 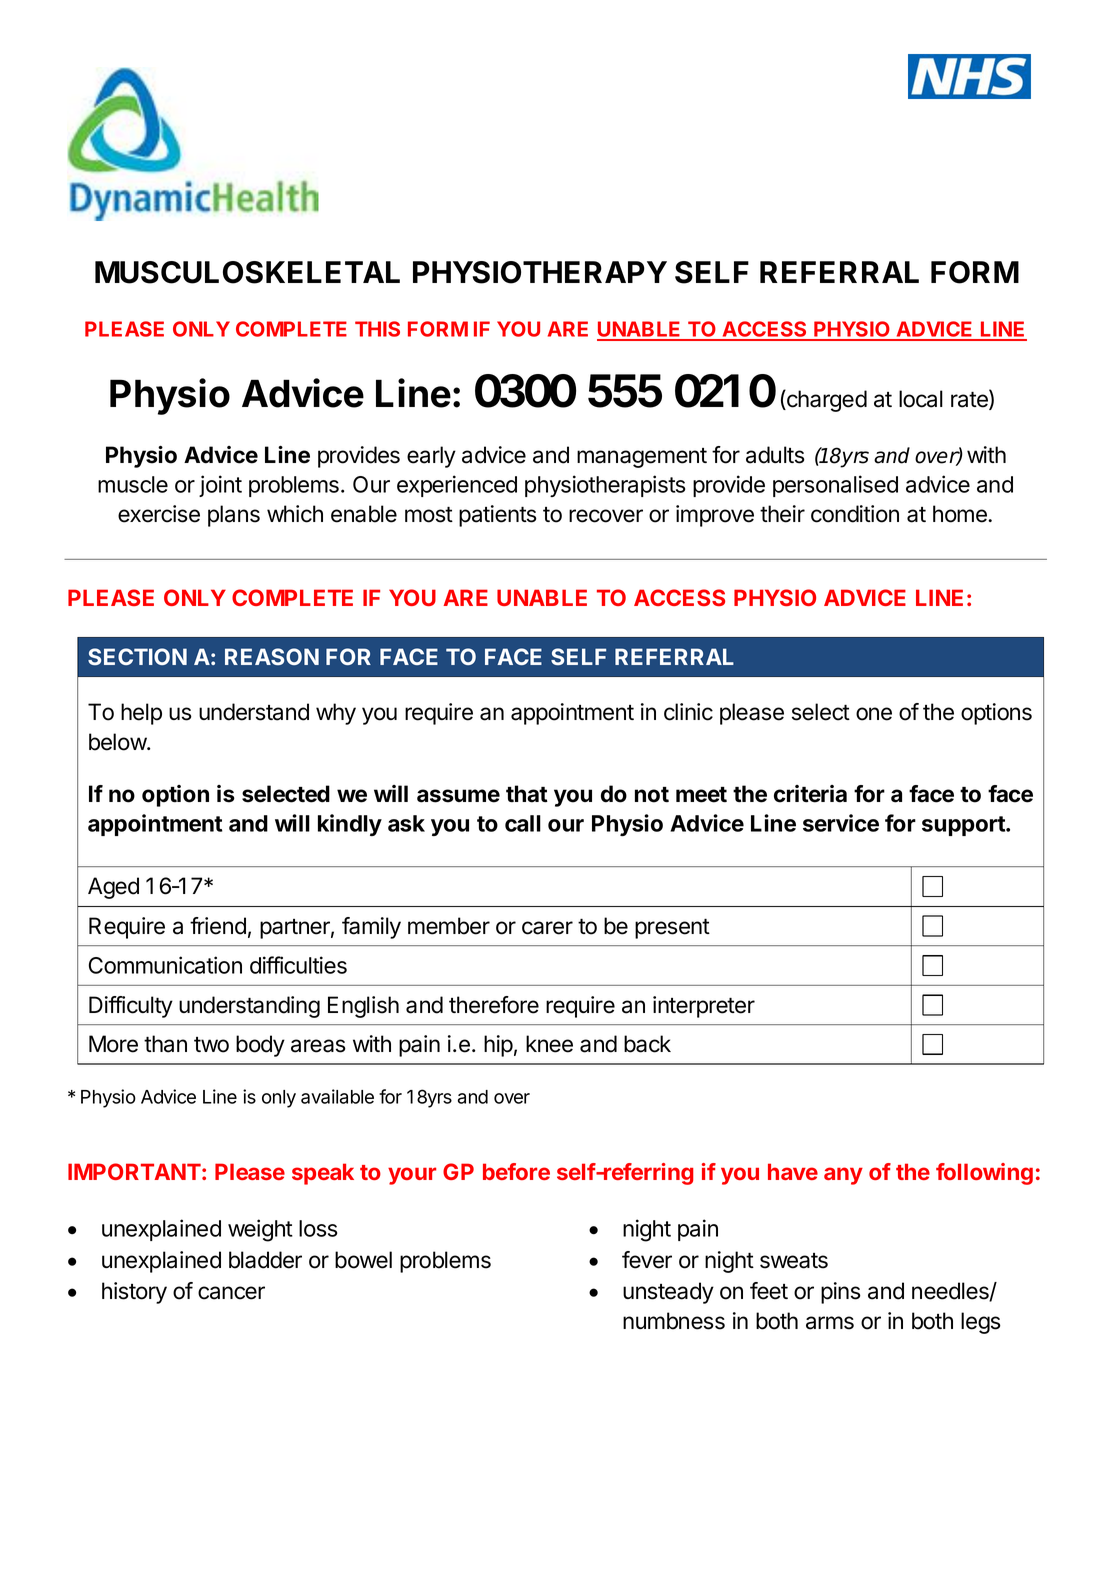 I want to click on pins, so click(x=841, y=1293).
